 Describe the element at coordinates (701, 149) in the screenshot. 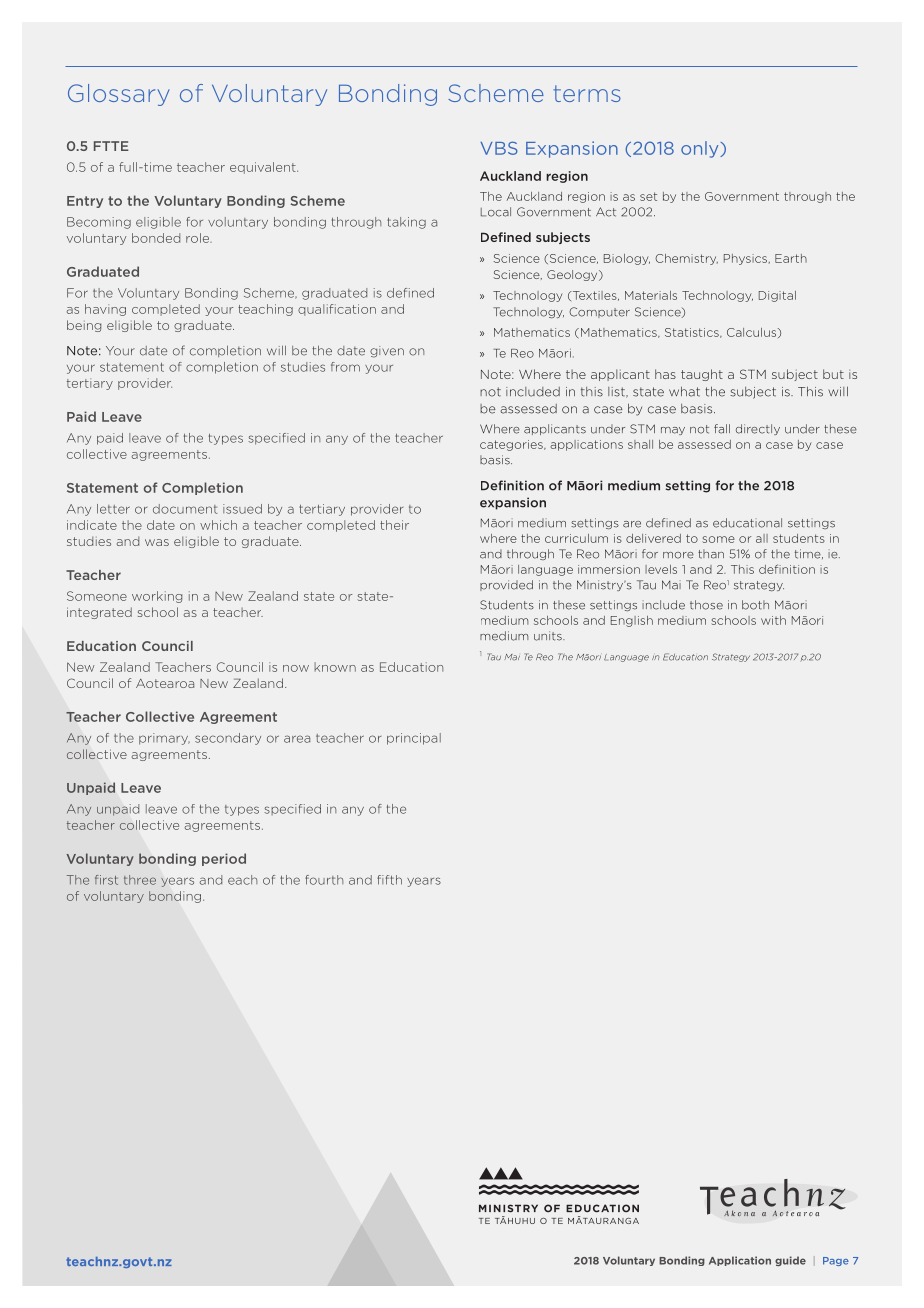

I see `only` at that location.
